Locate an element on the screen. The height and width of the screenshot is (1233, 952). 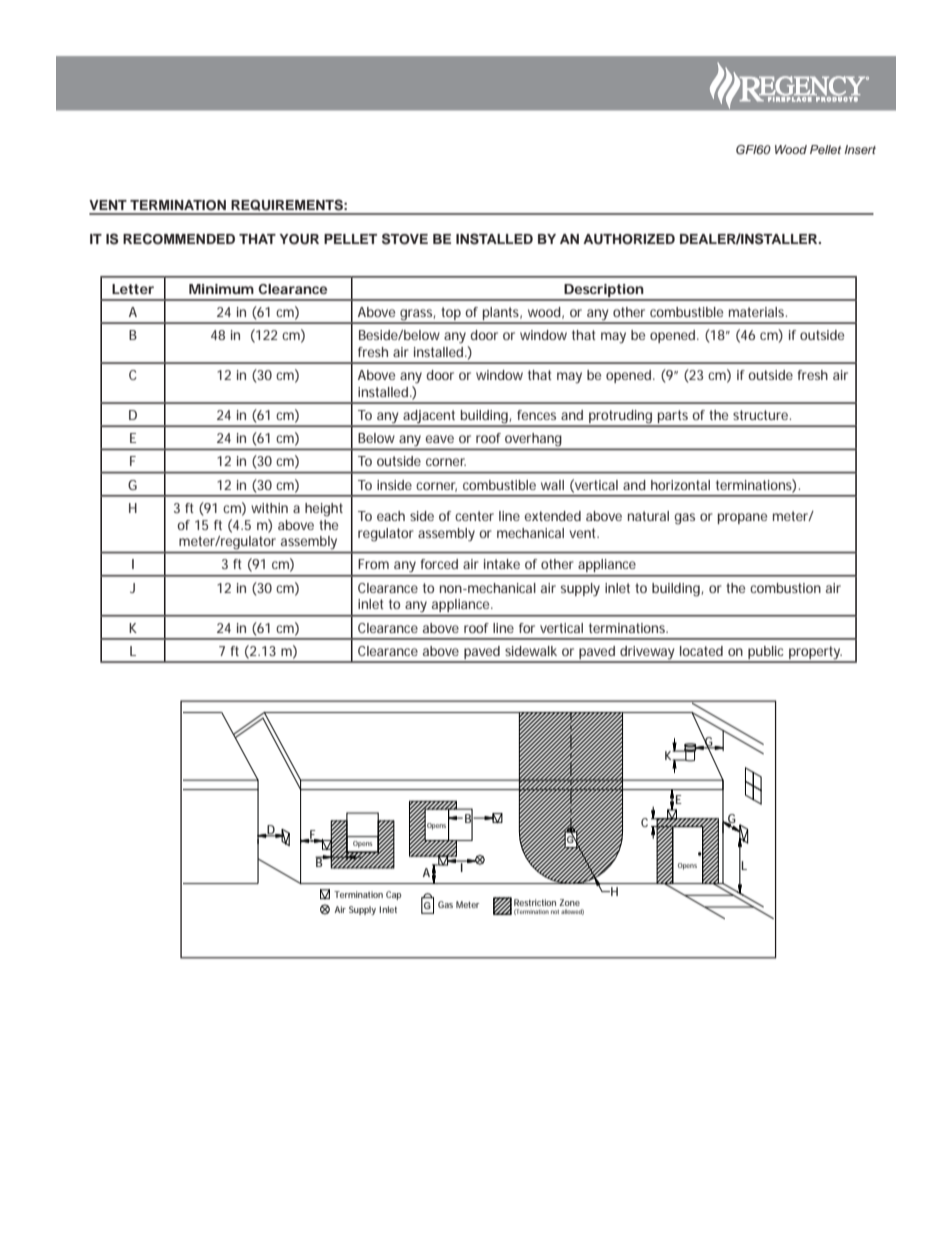
materials is located at coordinates (758, 312).
